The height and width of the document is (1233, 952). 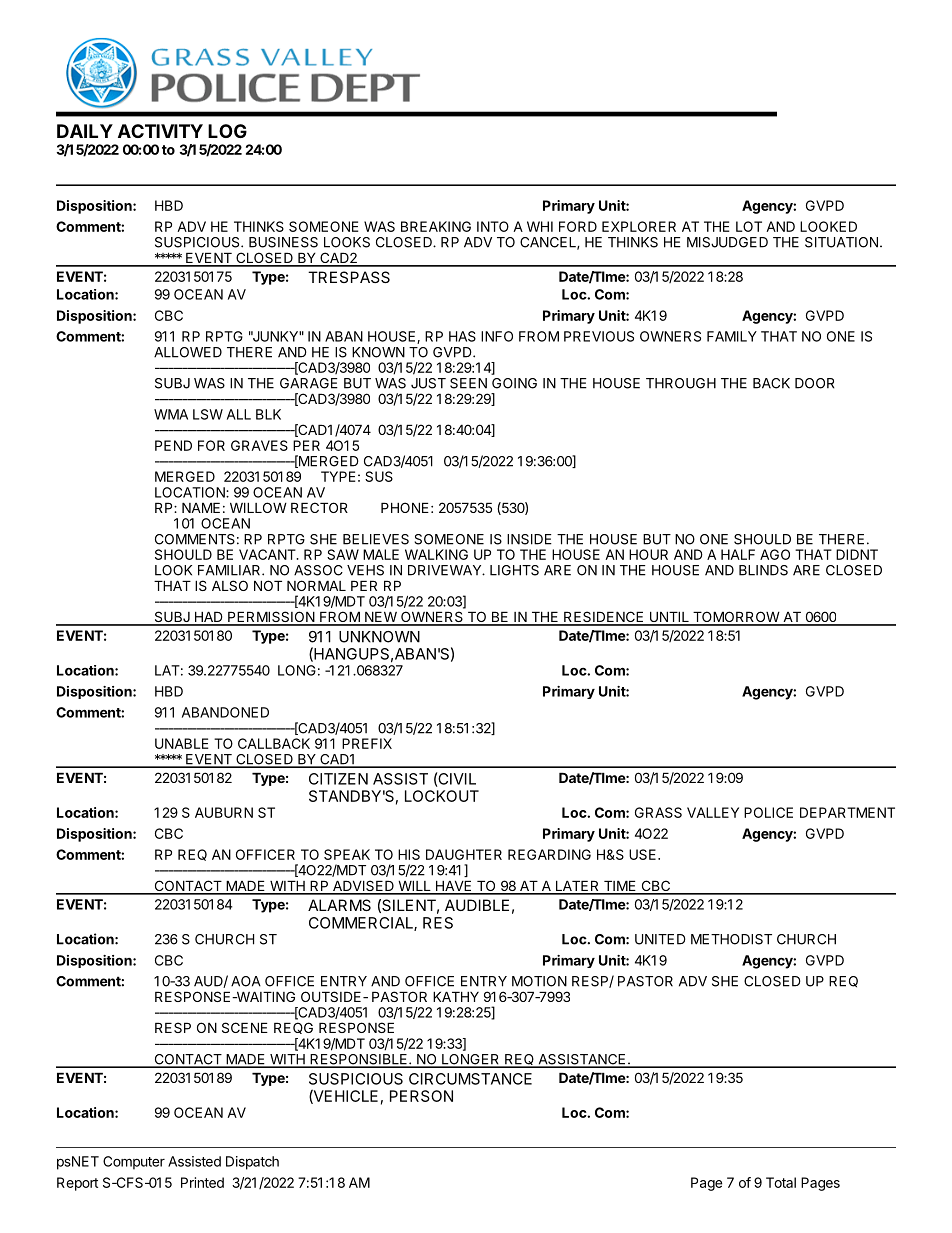 What do you see at coordinates (749, 226) in the document?
I see `LOT` at bounding box center [749, 226].
